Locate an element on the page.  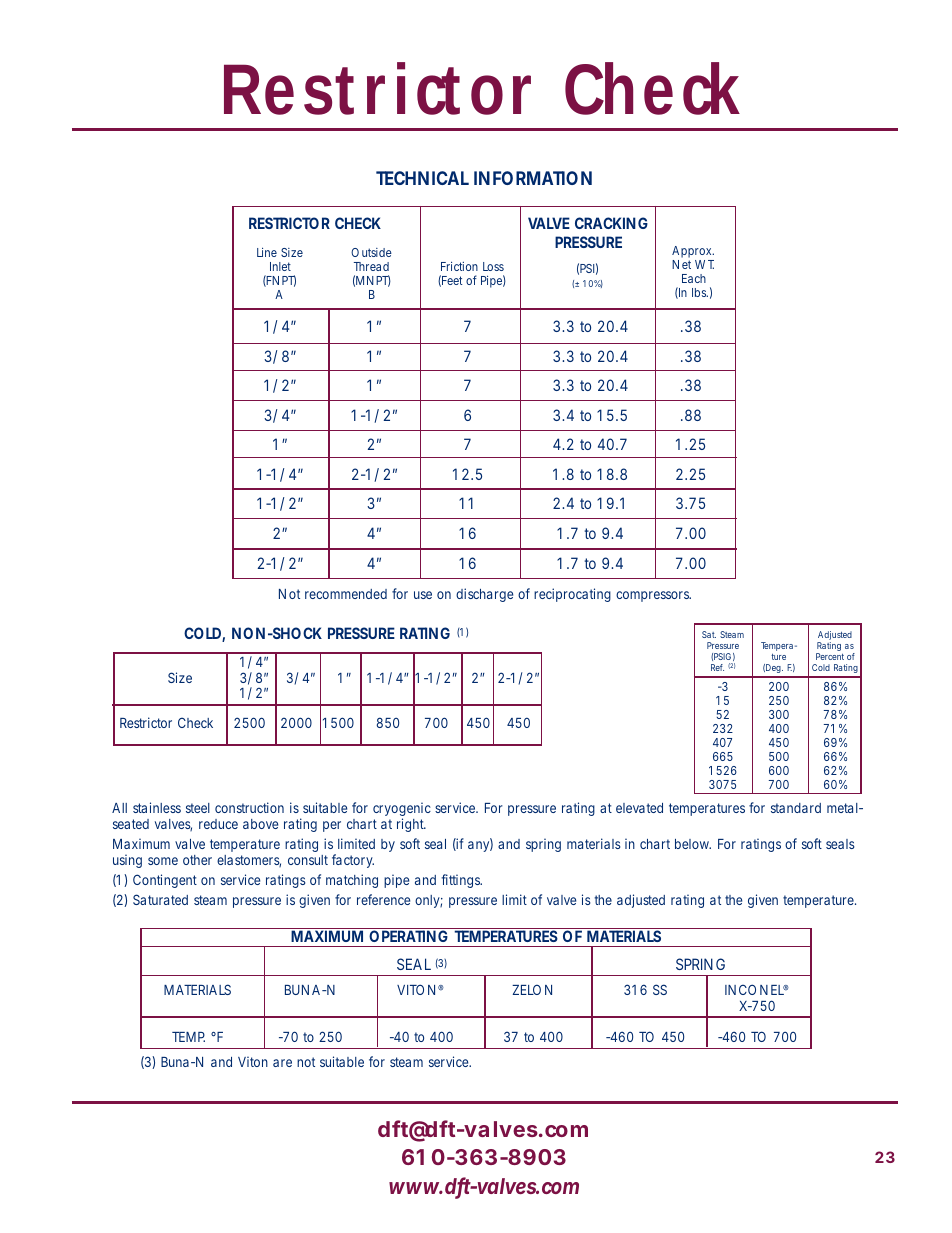
Line is located at coordinates (267, 252).
